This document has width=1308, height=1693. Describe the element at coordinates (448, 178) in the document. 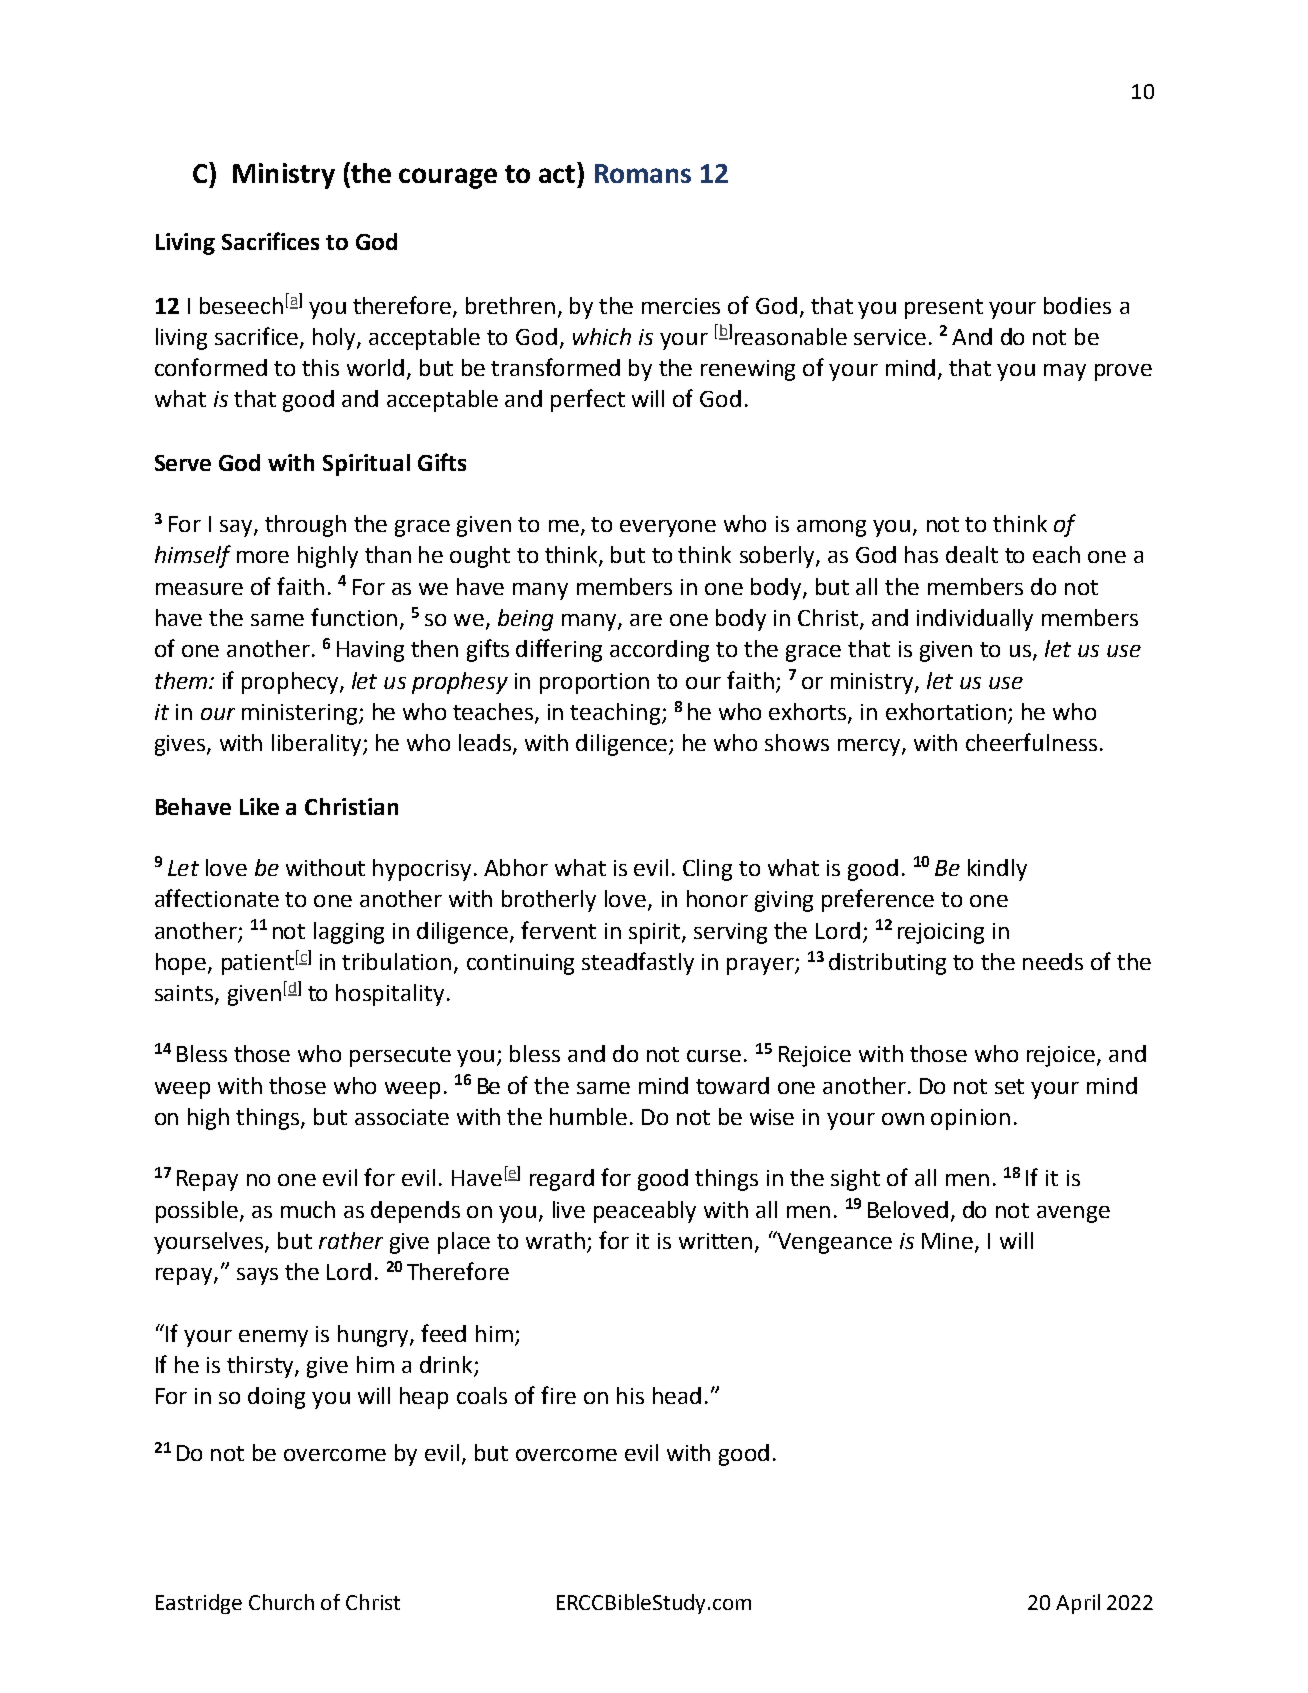

I see `courage` at that location.
